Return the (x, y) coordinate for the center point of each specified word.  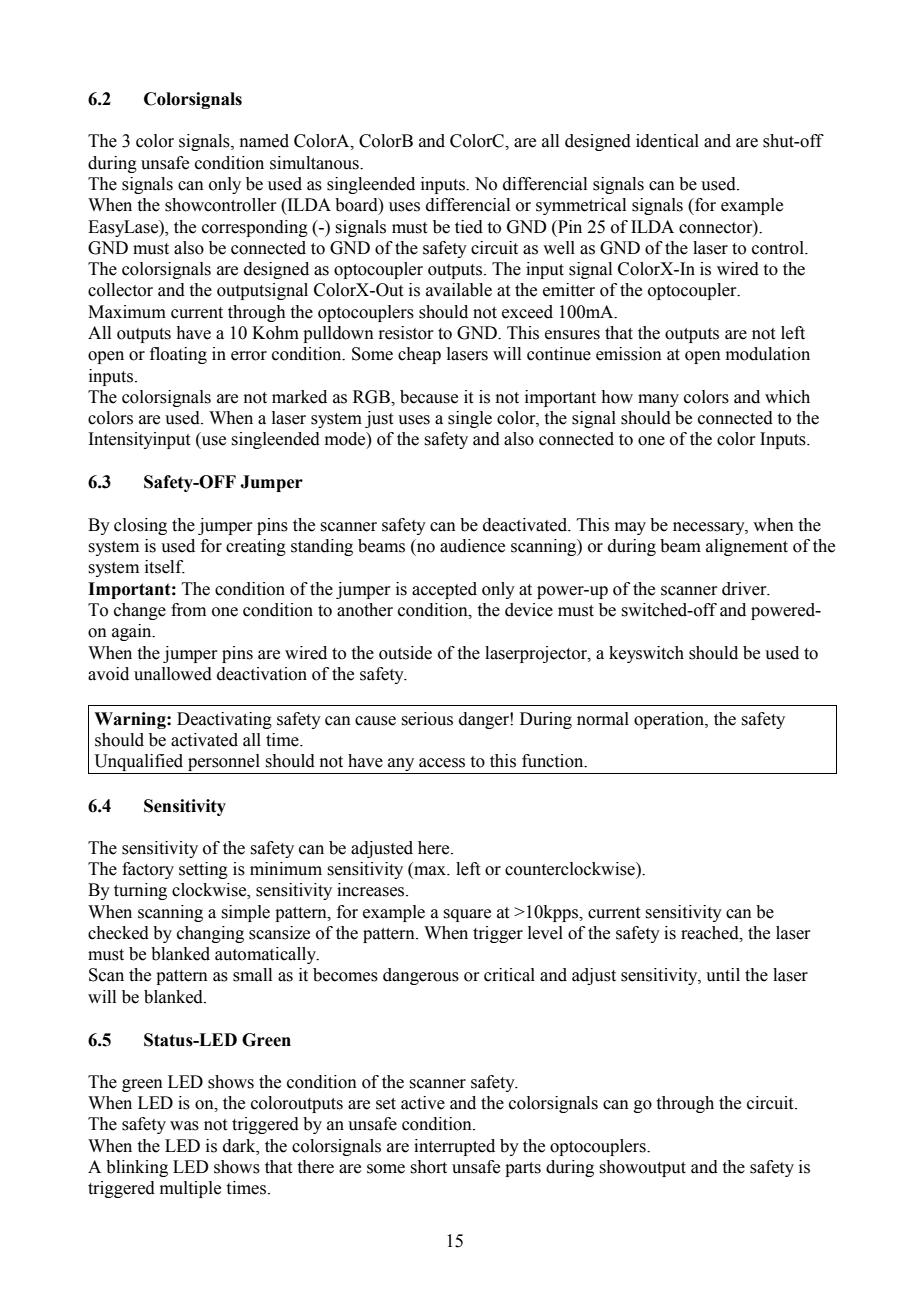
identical (667, 141)
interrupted (454, 1147)
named (264, 141)
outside (405, 653)
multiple (190, 1189)
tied (469, 227)
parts (523, 1169)
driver (745, 589)
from (188, 610)
